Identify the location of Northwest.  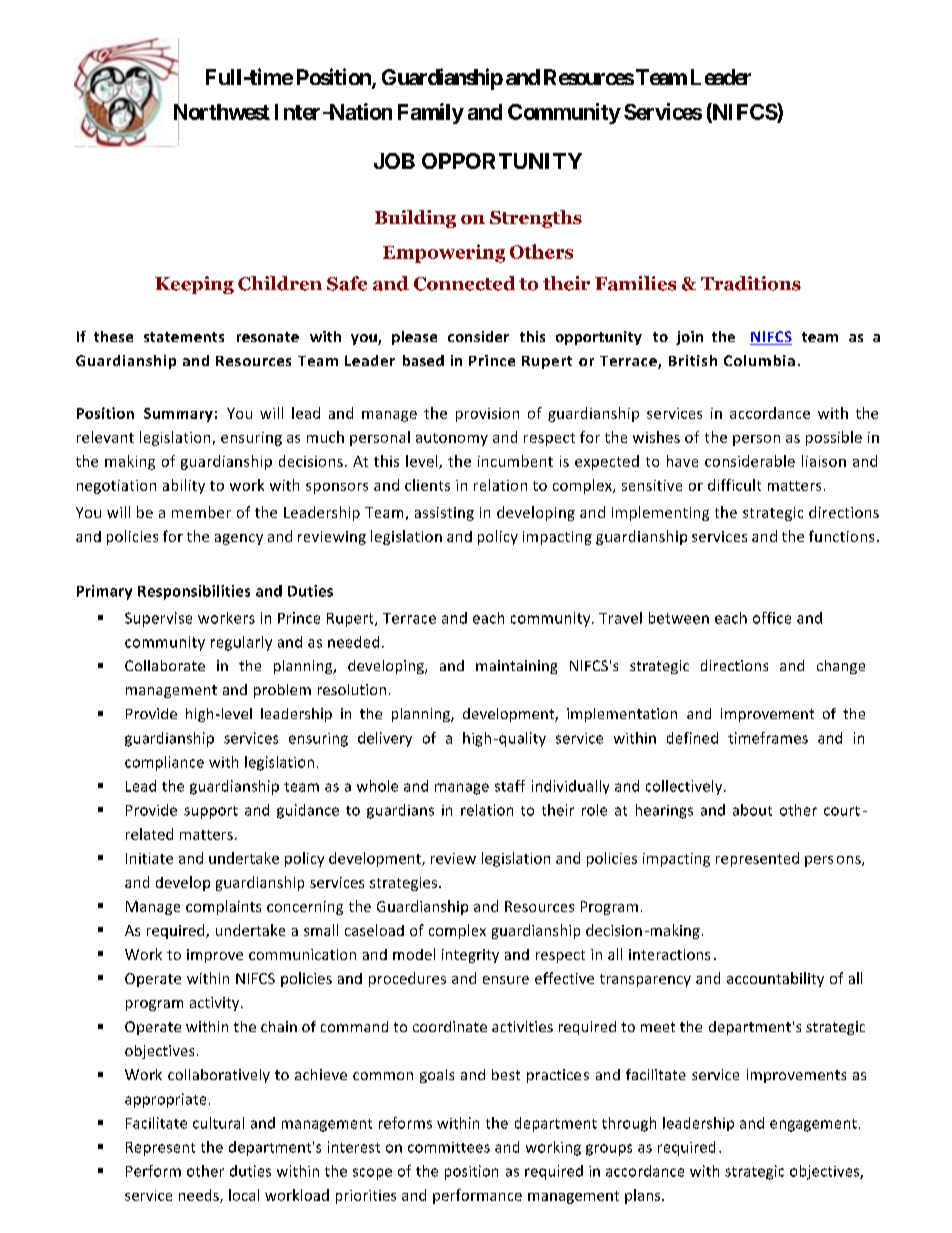
(222, 113).
